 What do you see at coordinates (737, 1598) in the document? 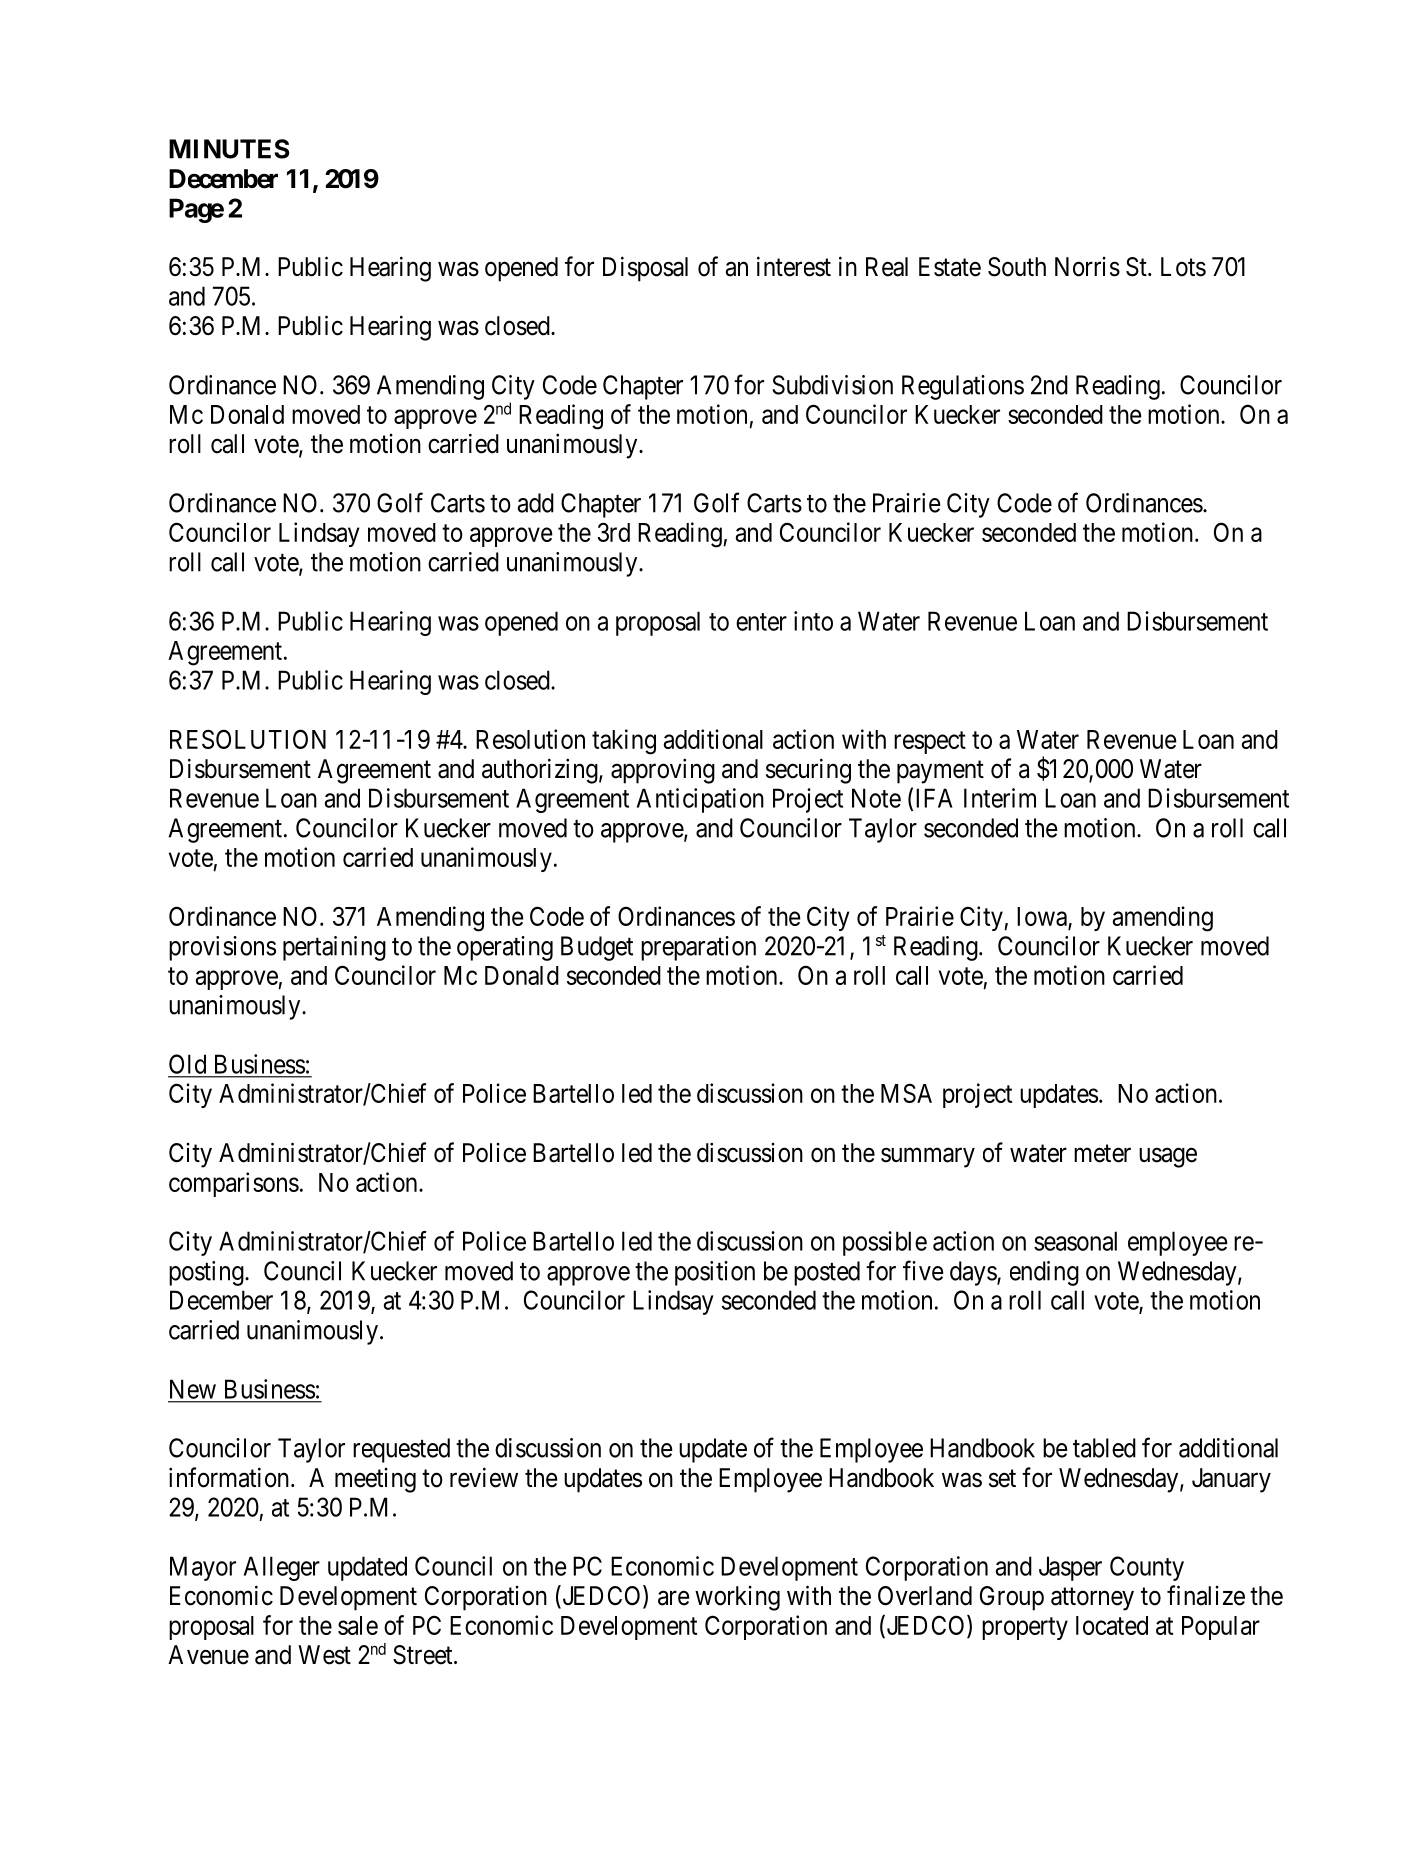
I see `working` at bounding box center [737, 1598].
